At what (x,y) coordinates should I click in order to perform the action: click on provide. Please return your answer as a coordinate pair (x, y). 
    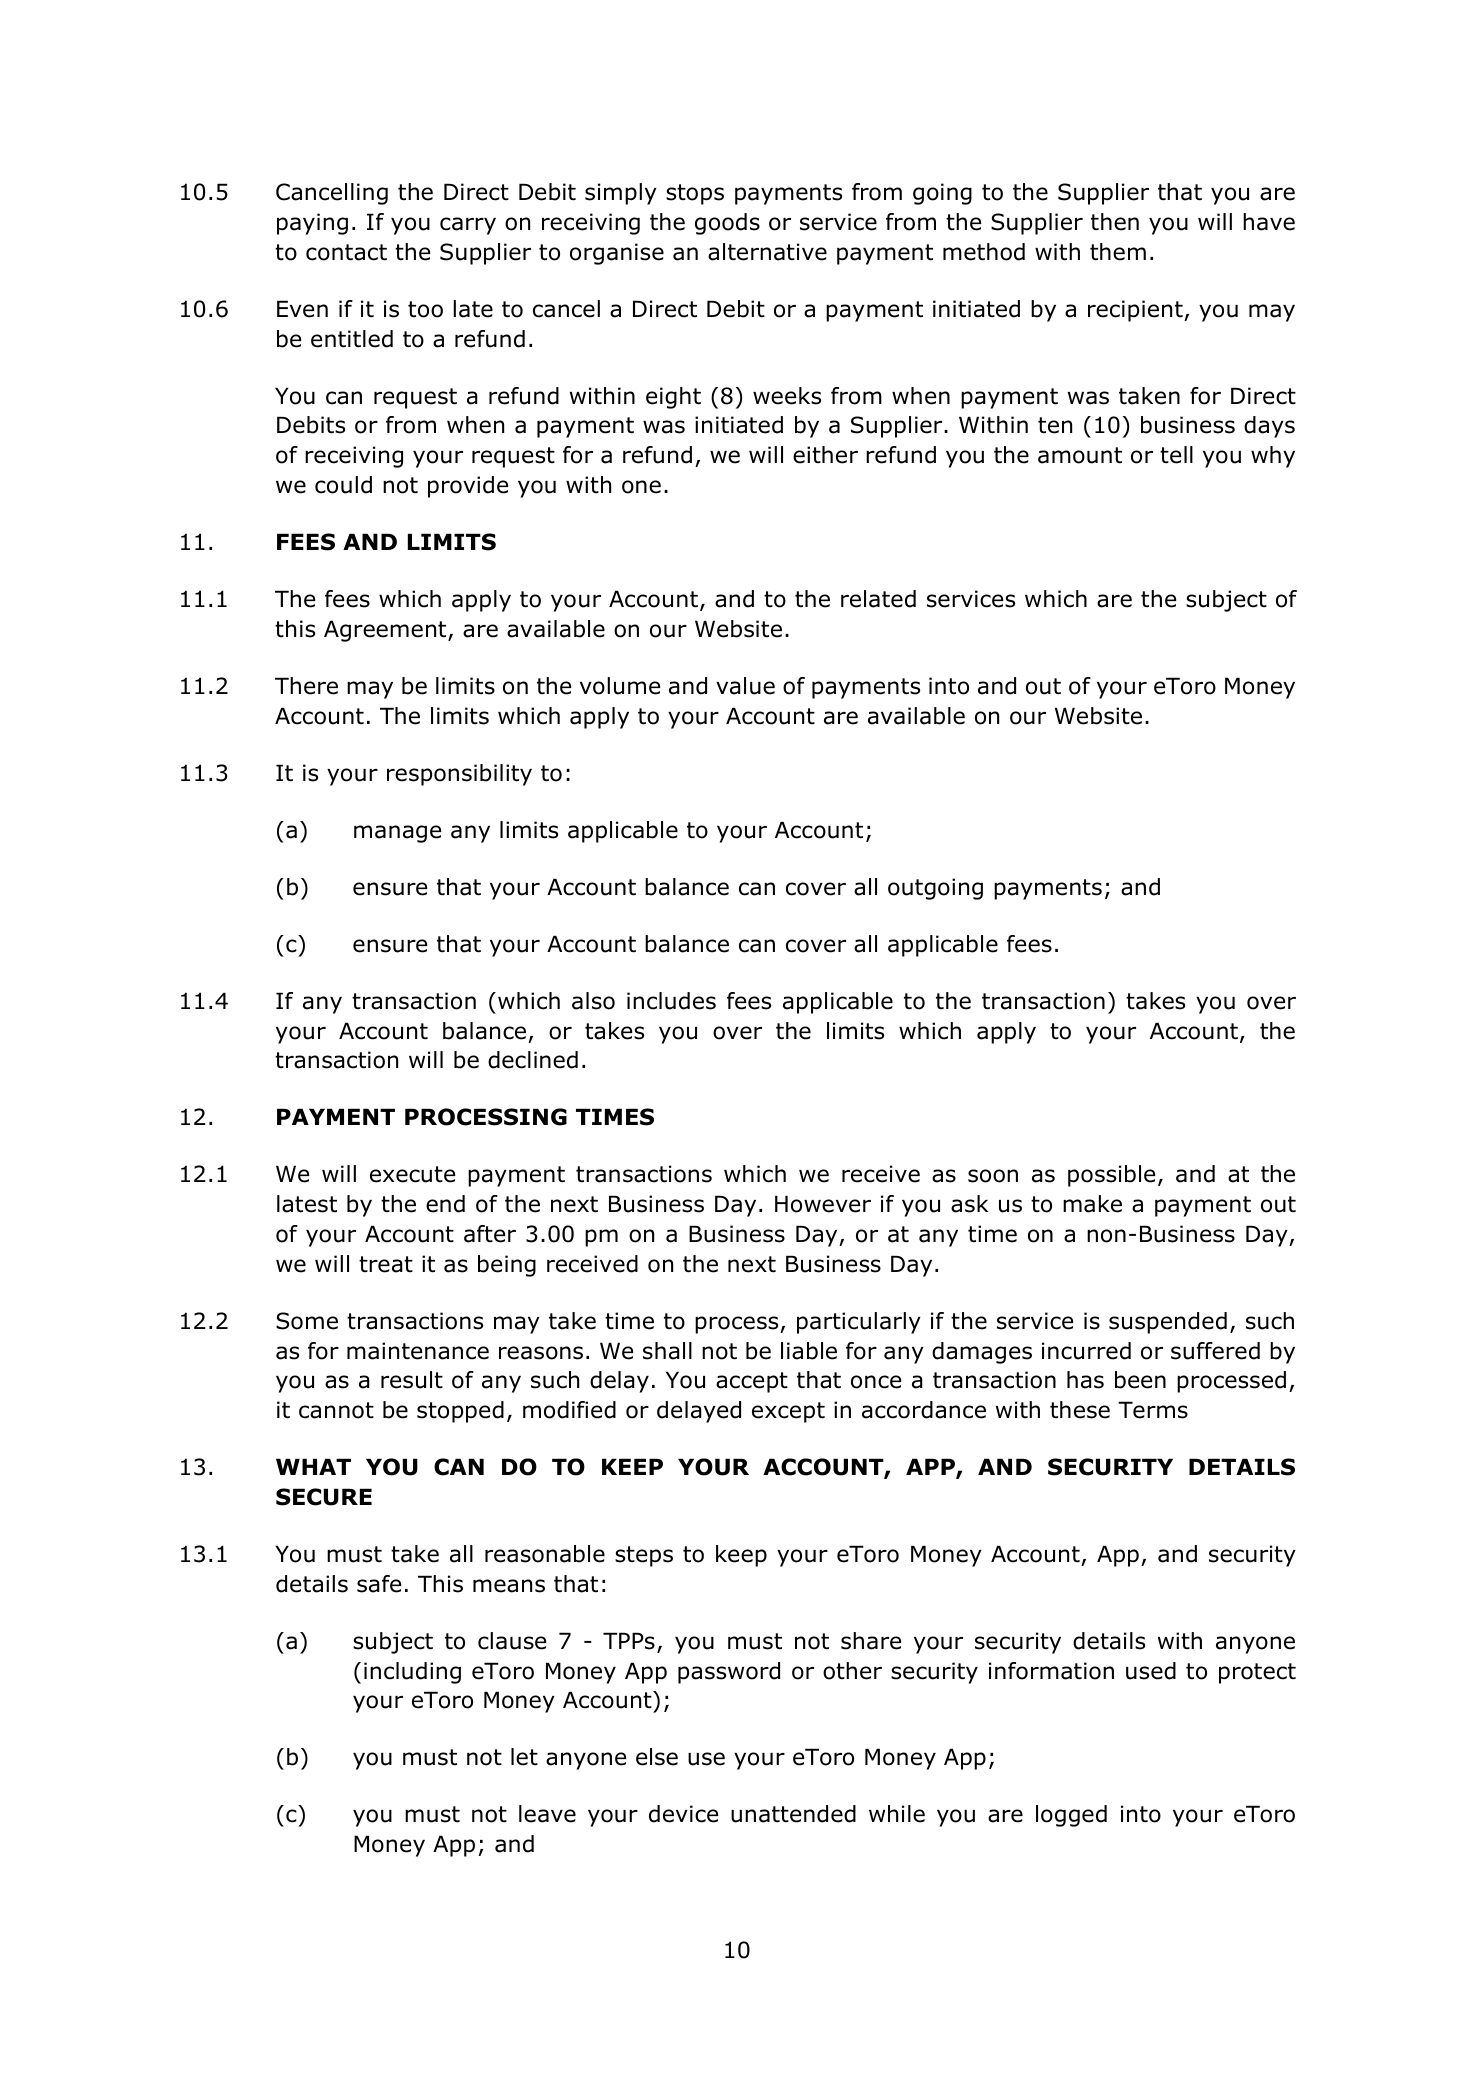
    Looking at the image, I should click on (468, 487).
